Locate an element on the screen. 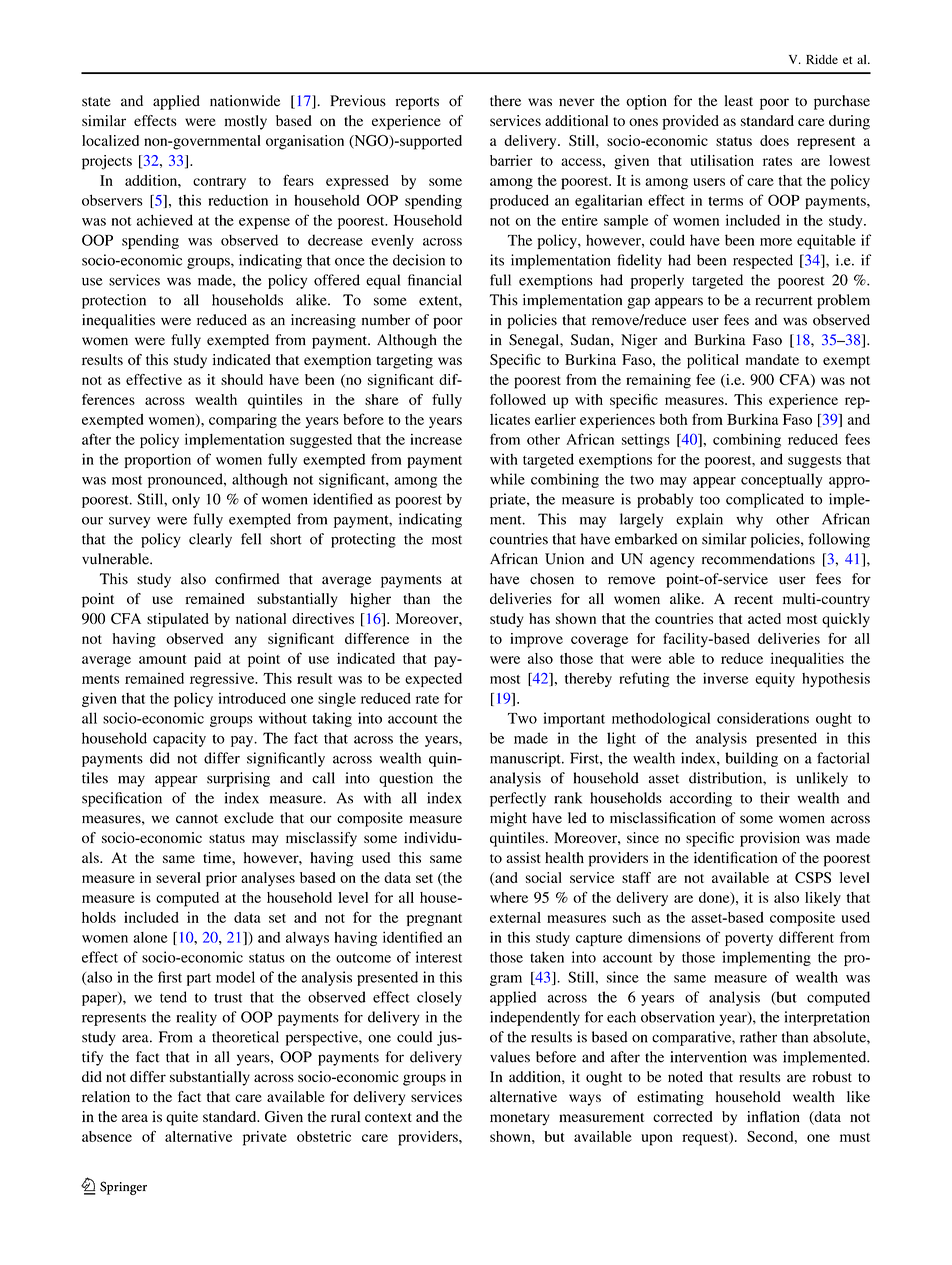 Image resolution: width=952 pixels, height=1265 pixels. followed is located at coordinates (518, 399).
